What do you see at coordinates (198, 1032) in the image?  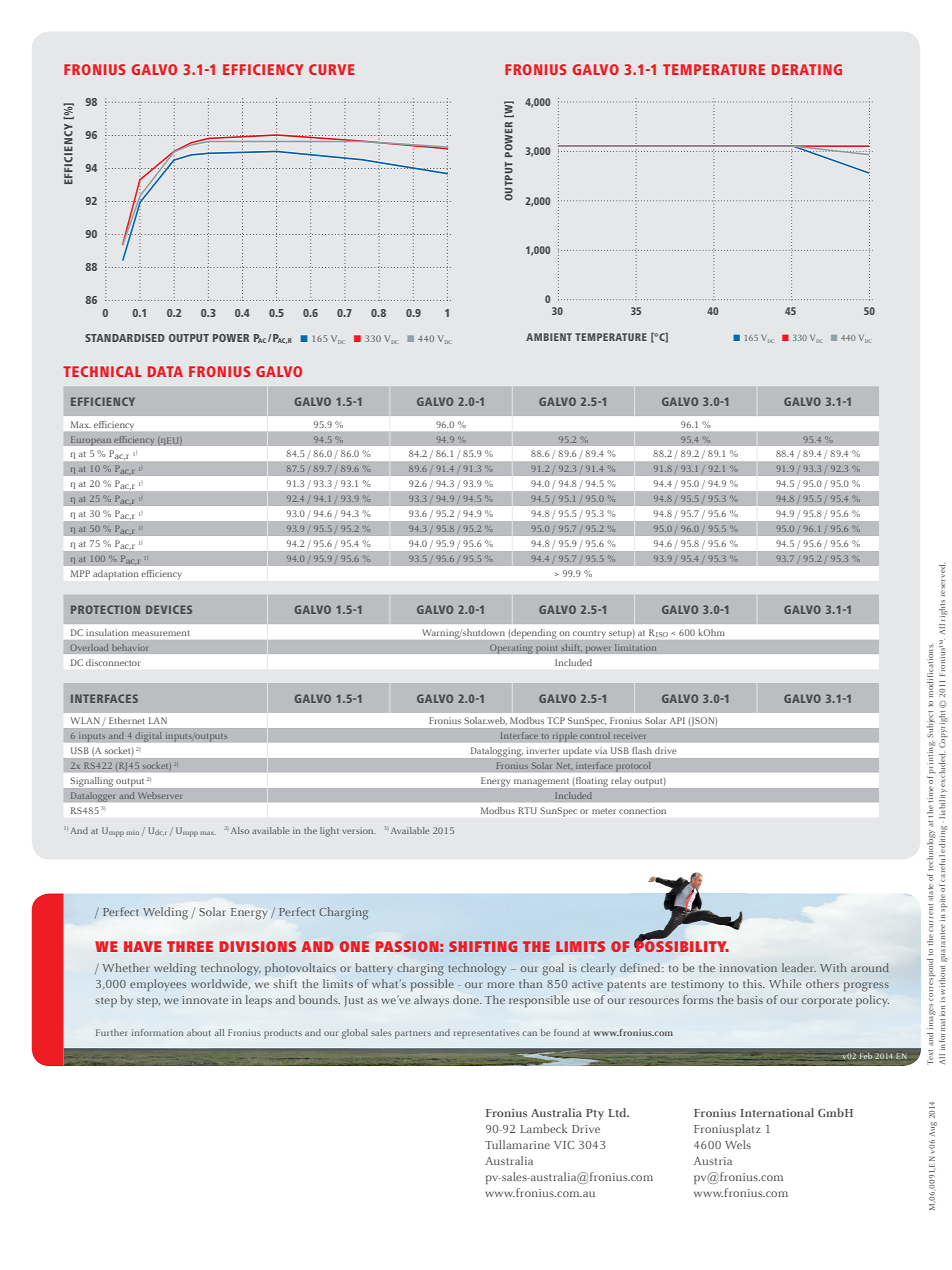 I see `about` at bounding box center [198, 1032].
